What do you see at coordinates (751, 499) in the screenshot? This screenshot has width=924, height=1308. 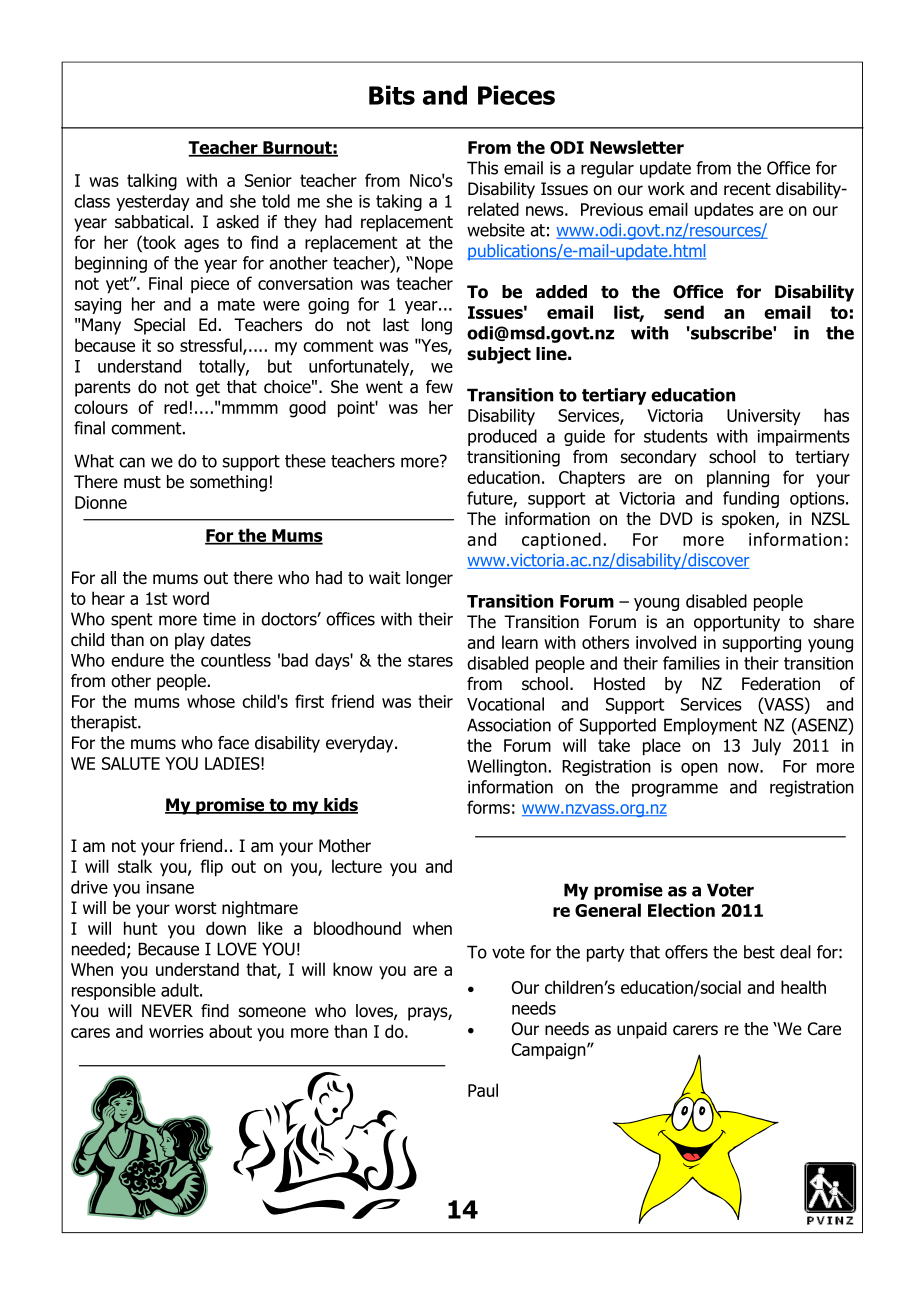 I see `funding` at bounding box center [751, 499].
